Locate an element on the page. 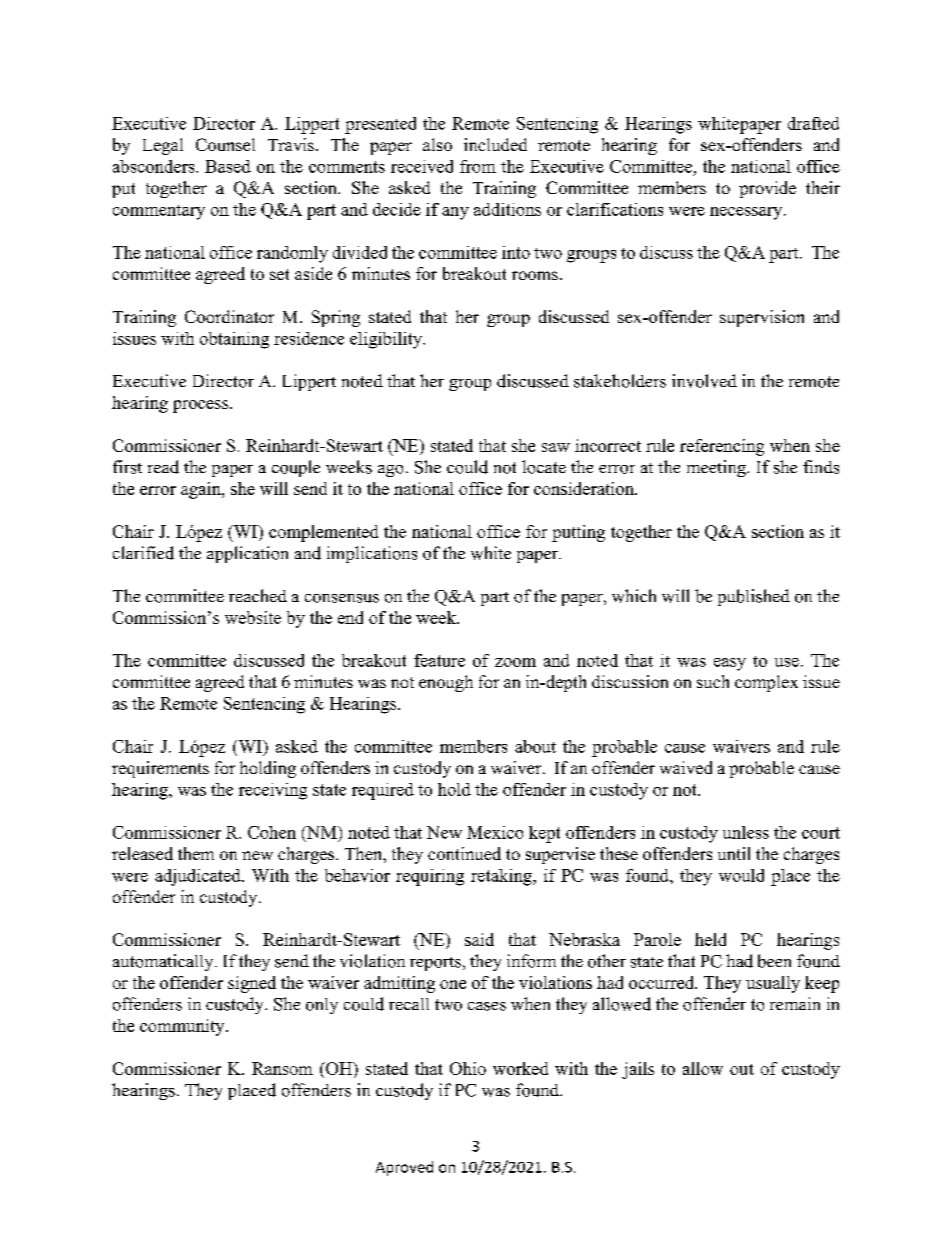 Image resolution: width=952 pixels, height=1233 pixels. locate is located at coordinates (544, 467).
